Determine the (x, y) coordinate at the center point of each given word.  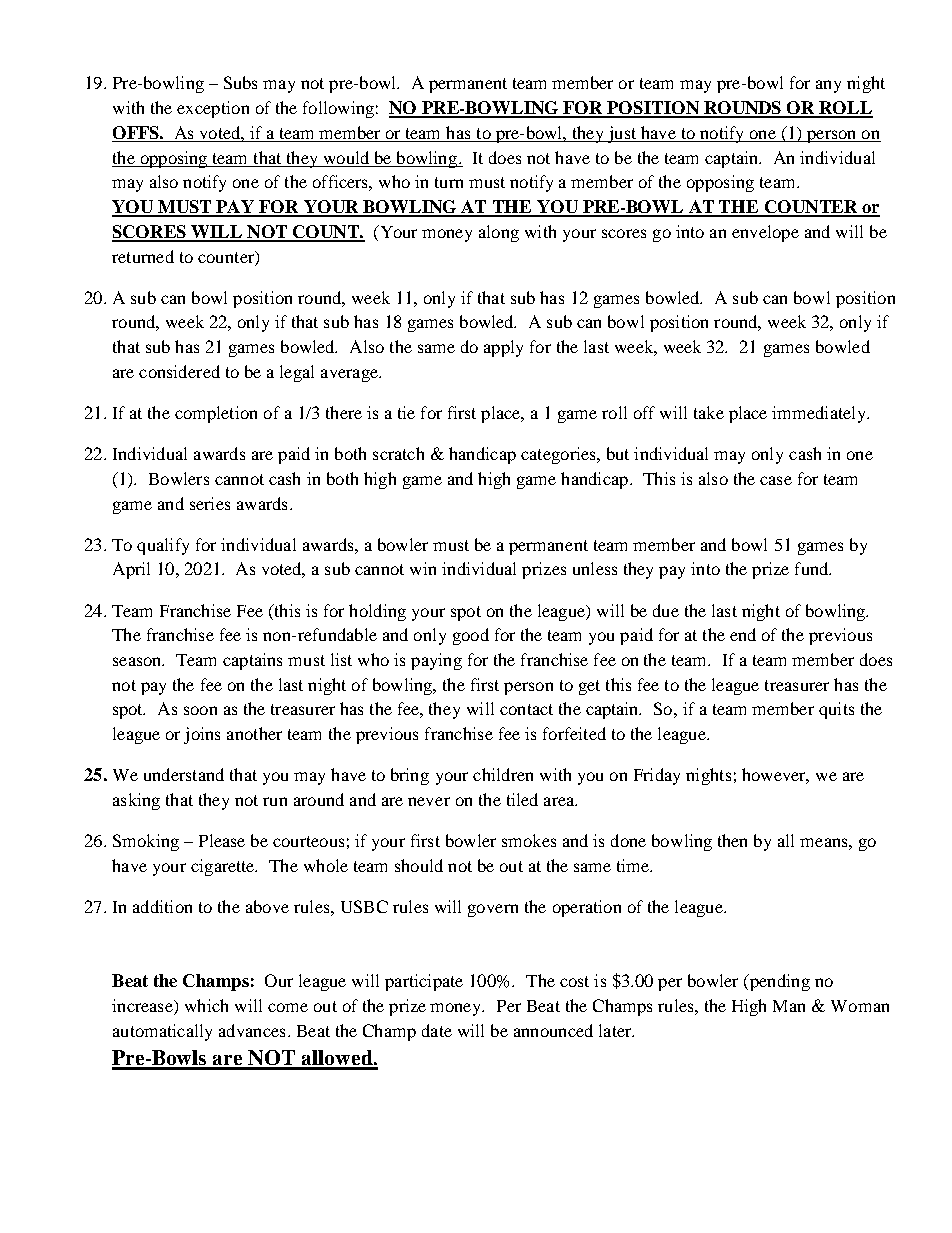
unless (595, 568)
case (776, 480)
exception (213, 109)
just (621, 134)
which (206, 1005)
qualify (163, 546)
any (828, 86)
